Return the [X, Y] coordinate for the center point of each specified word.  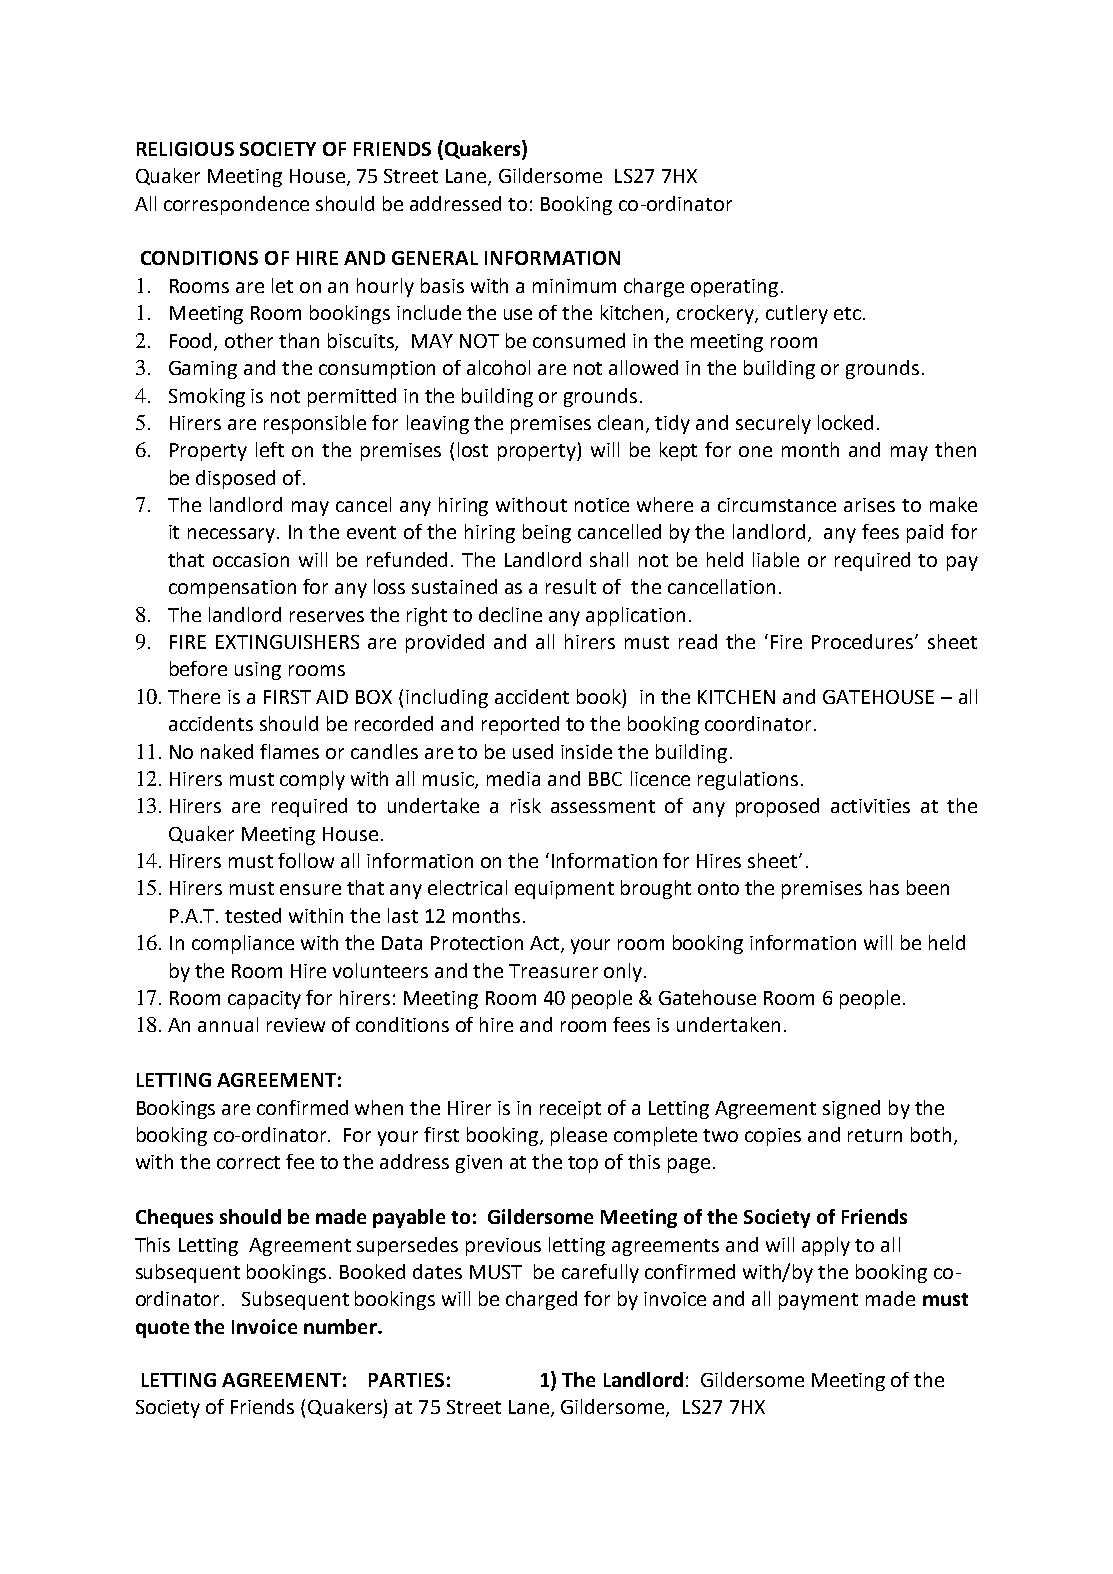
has [884, 887]
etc [847, 313]
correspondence [236, 205]
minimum [574, 286]
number [341, 1326]
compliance [243, 944]
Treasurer [553, 971]
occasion [251, 560]
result [571, 586]
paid [925, 533]
